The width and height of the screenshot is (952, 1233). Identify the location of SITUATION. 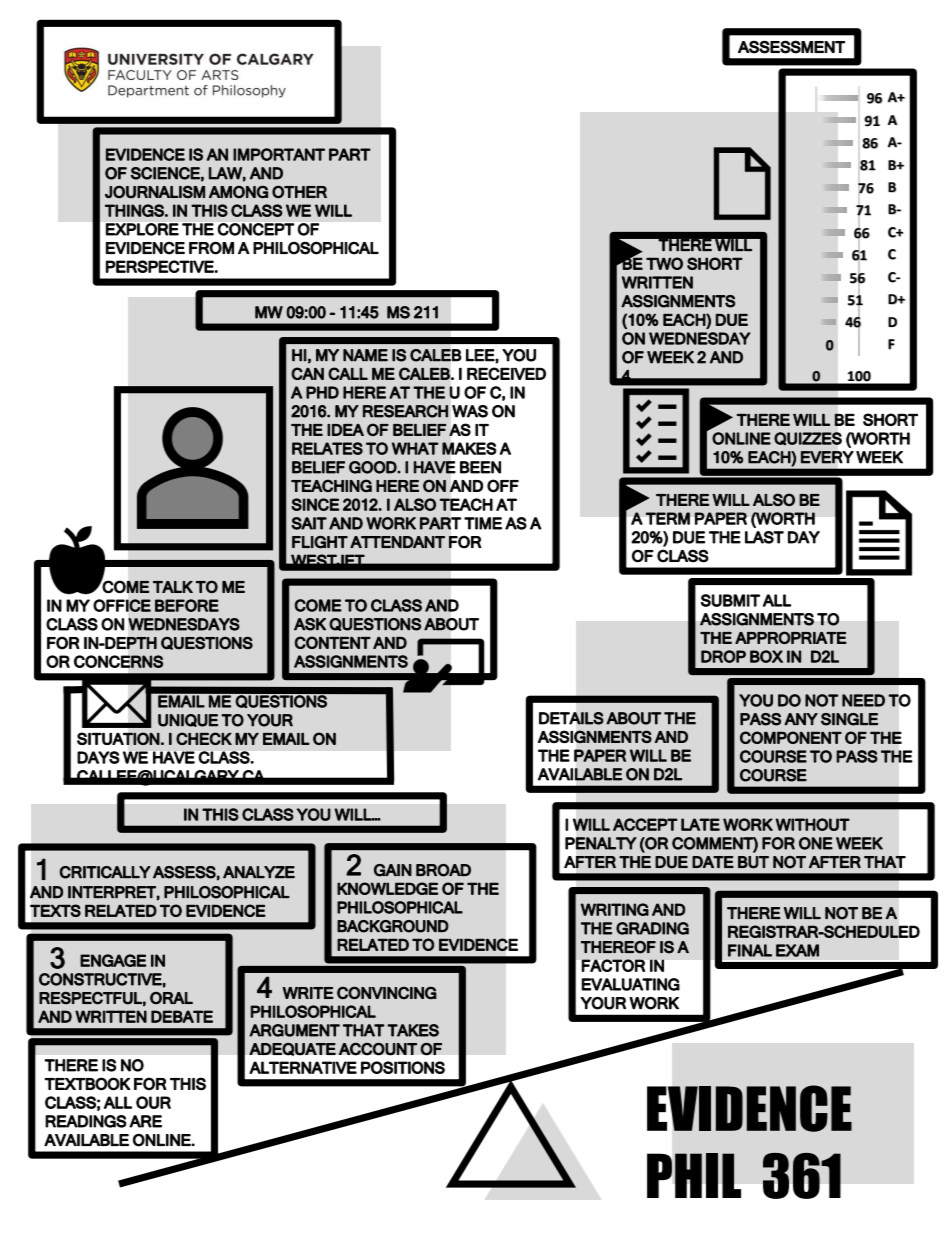
(118, 739).
